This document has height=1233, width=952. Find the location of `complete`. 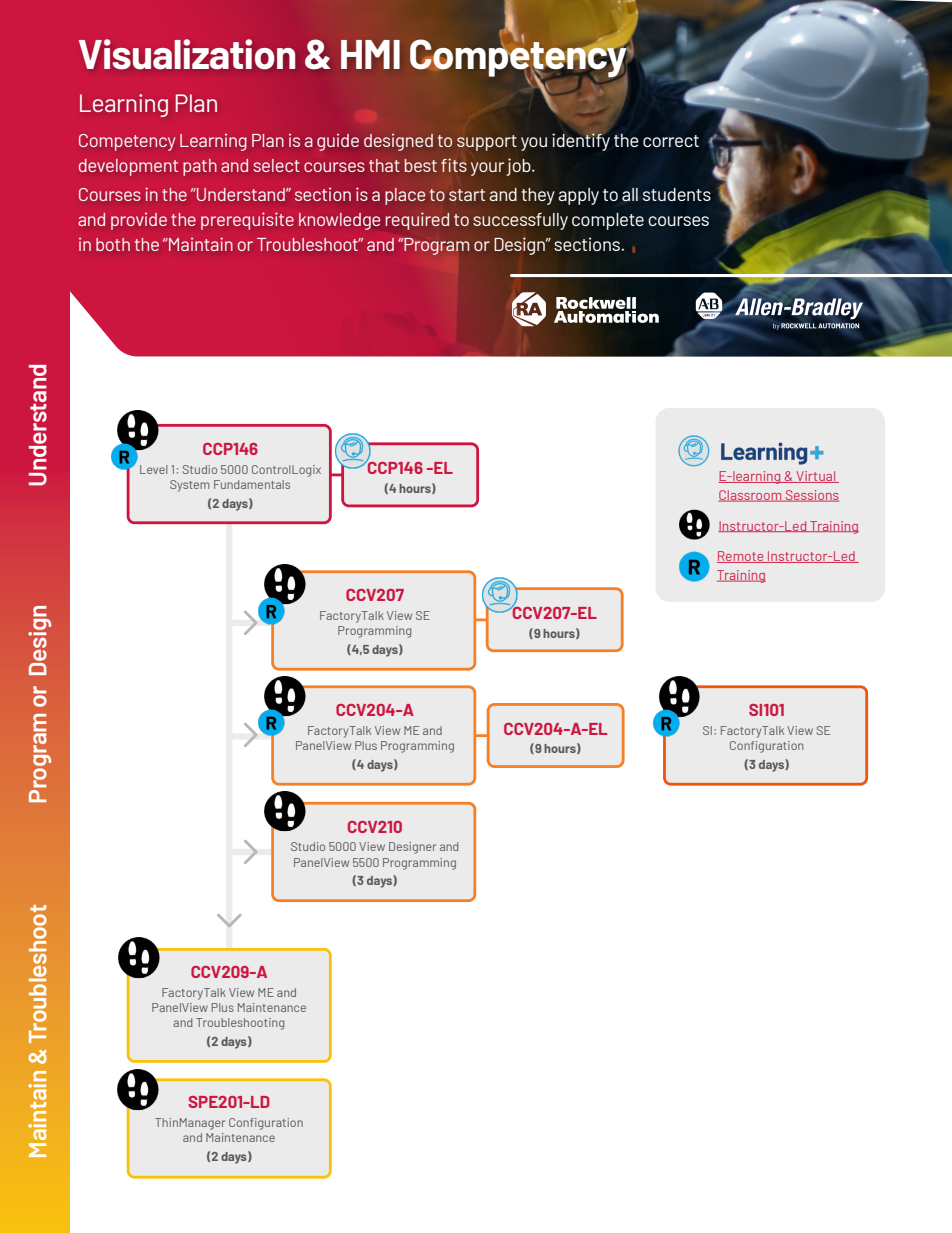

complete is located at coordinates (608, 221).
